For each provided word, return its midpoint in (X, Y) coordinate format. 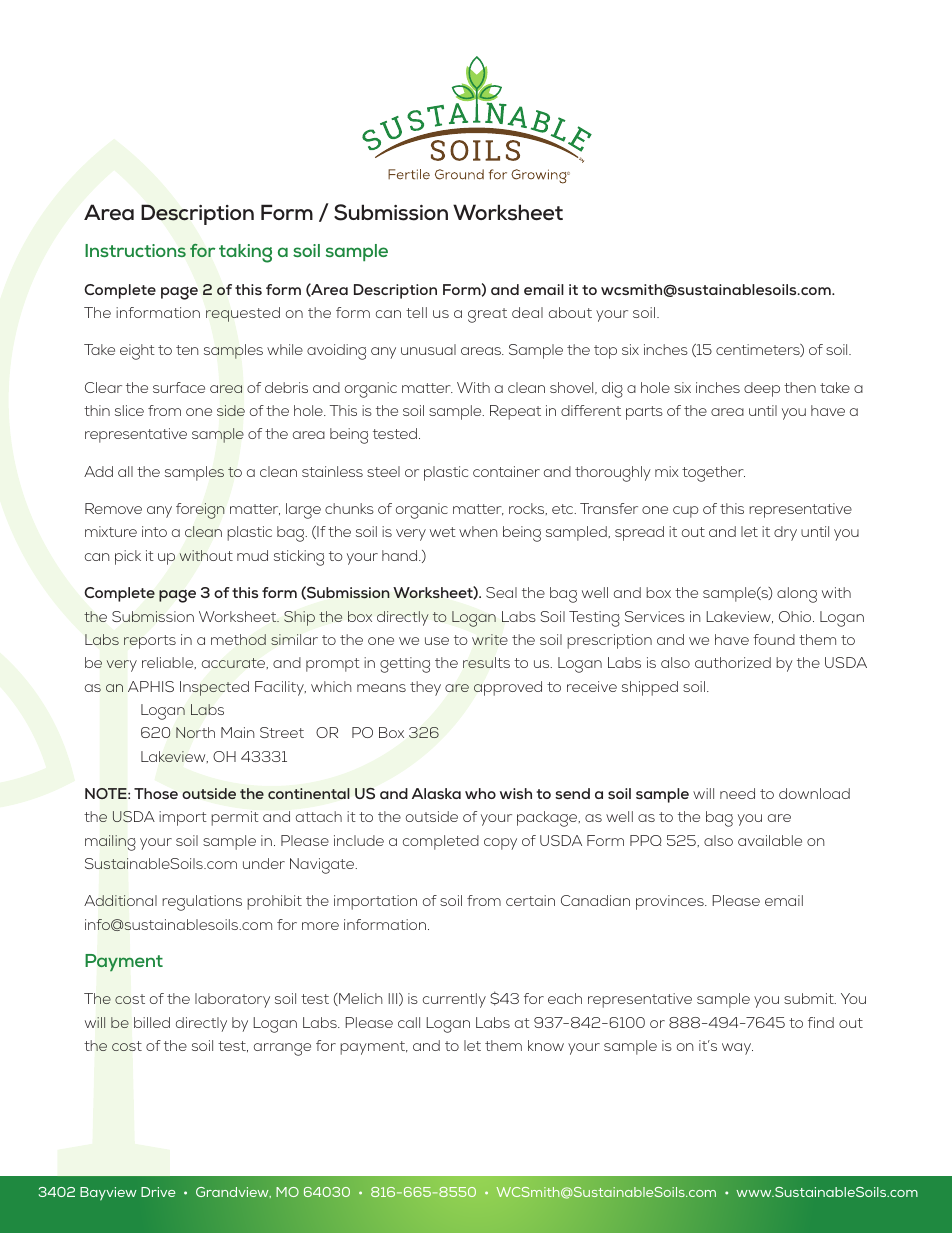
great (487, 315)
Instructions (135, 250)
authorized (733, 662)
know (546, 1045)
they (425, 688)
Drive (158, 1192)
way (737, 1049)
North (195, 732)
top (605, 352)
